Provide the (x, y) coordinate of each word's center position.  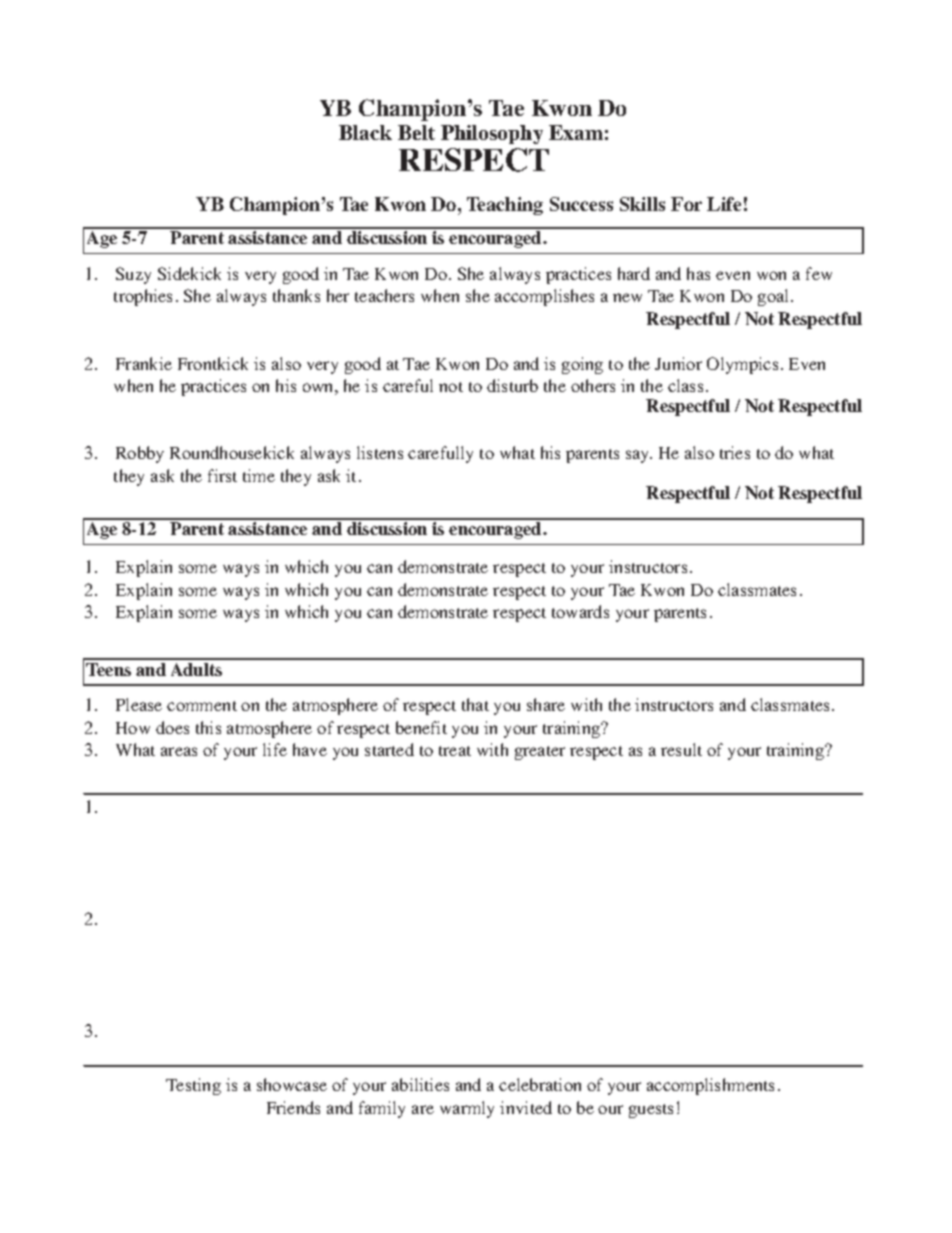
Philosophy (492, 134)
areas (179, 751)
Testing (193, 1086)
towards (580, 611)
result (681, 749)
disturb (512, 385)
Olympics (742, 365)
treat (455, 751)
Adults (196, 669)
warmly (467, 1109)
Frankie (144, 363)
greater (540, 753)
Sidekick (189, 273)
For (686, 204)
